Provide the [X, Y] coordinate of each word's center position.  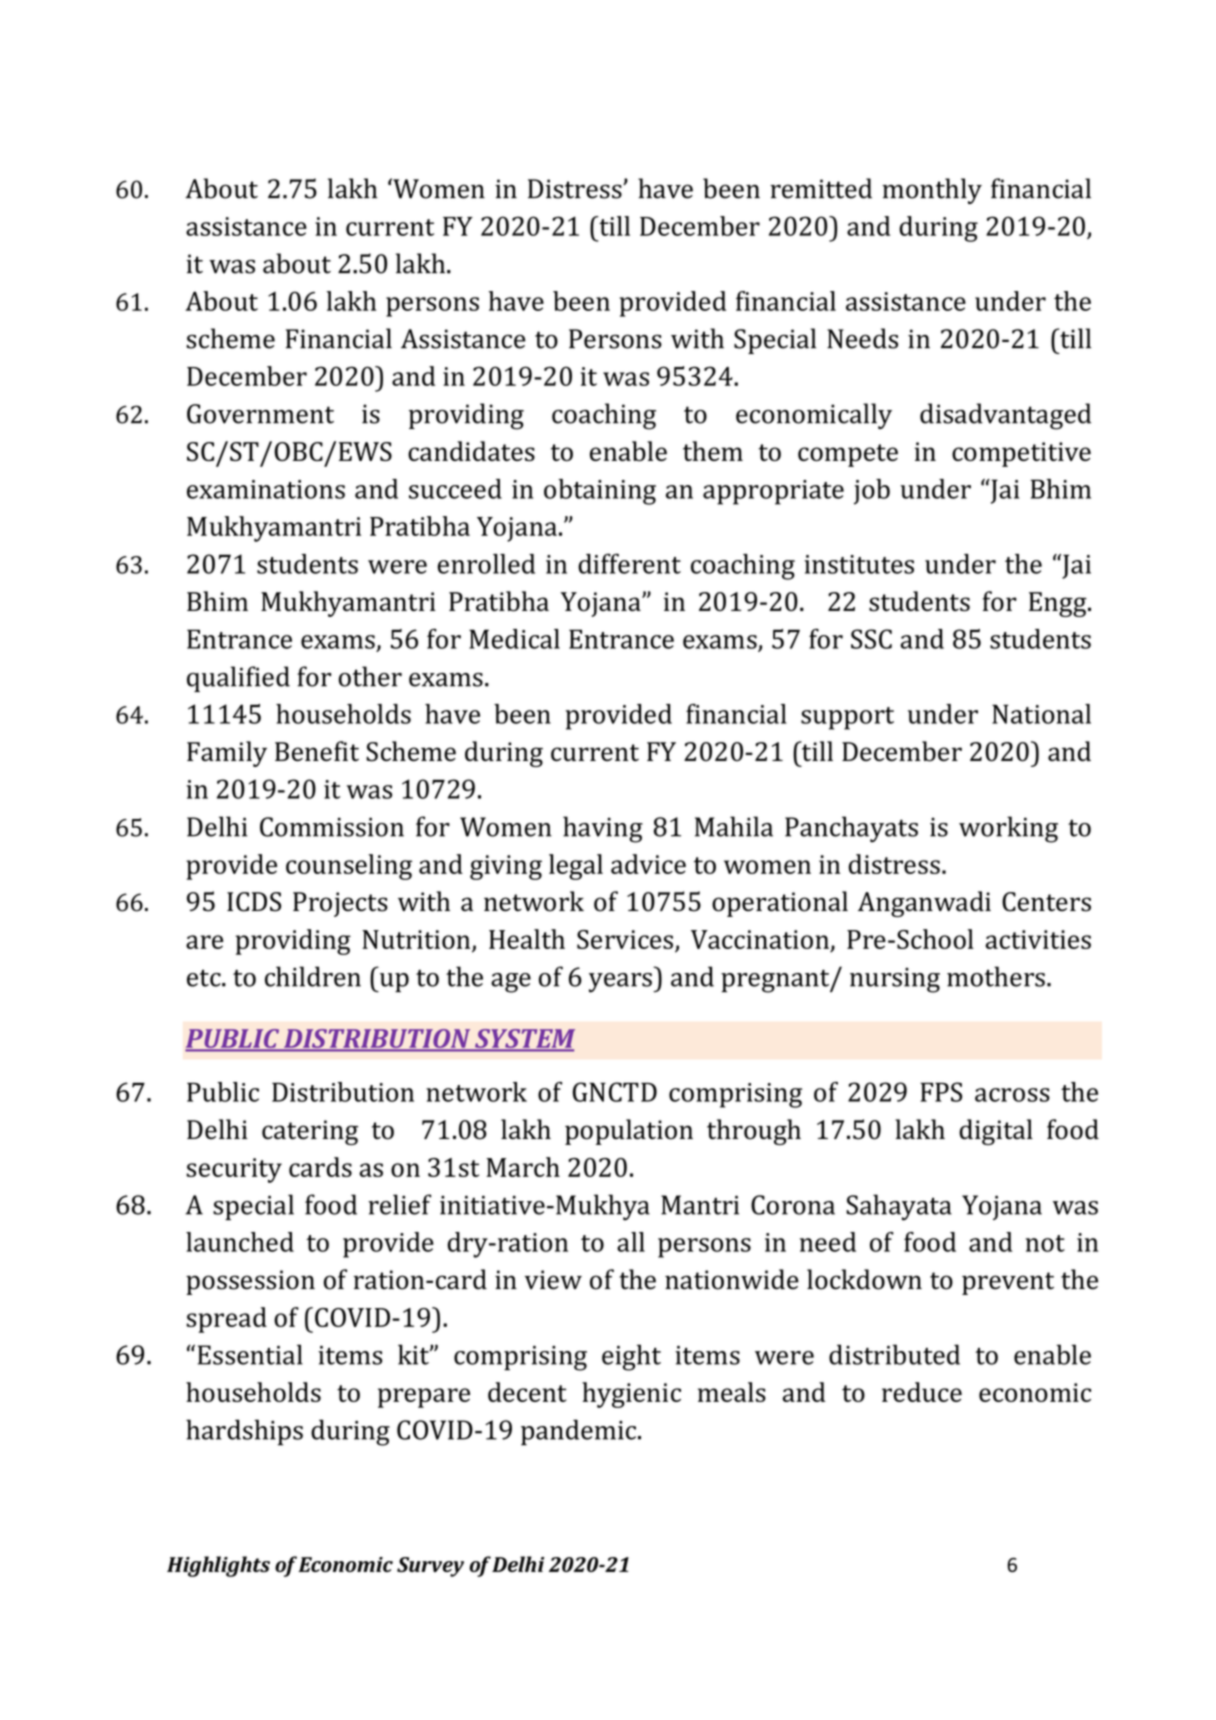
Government [260, 414]
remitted [821, 188]
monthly [932, 191]
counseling [349, 867]
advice [648, 864]
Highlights [218, 1566]
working [1008, 829]
